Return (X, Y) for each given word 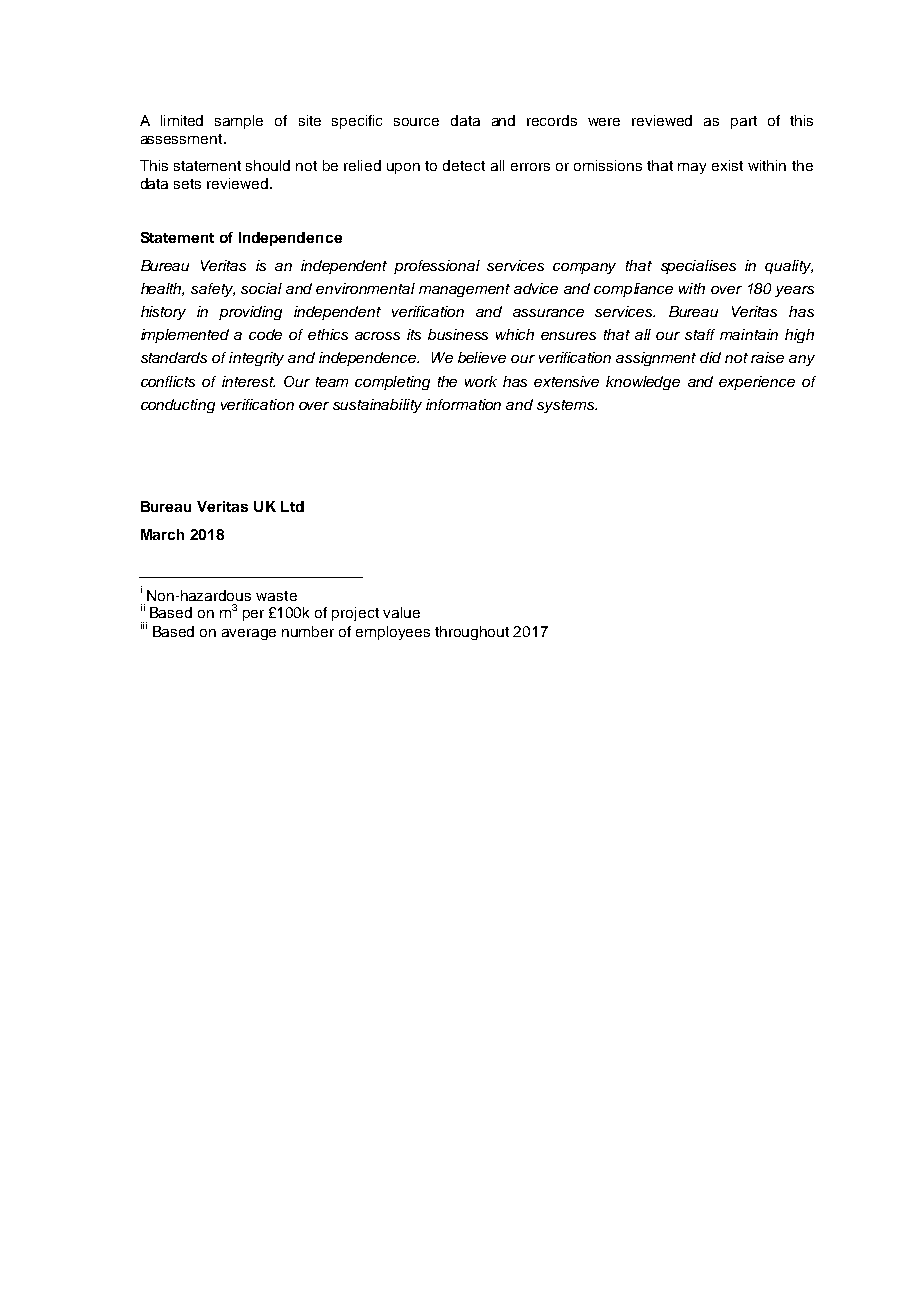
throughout (472, 633)
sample (239, 122)
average (249, 634)
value (401, 612)
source (416, 122)
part (744, 122)
